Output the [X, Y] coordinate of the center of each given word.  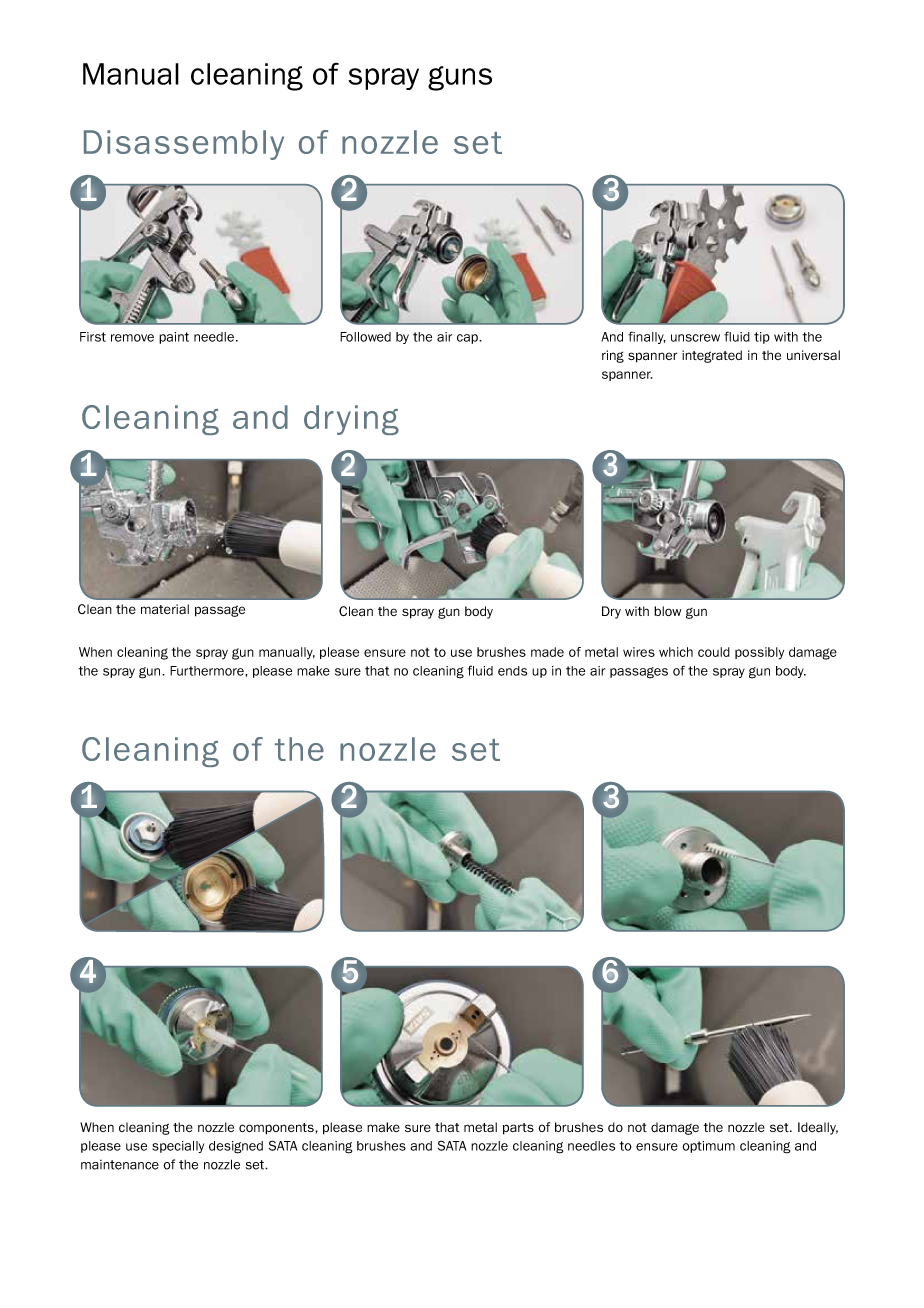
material [165, 609]
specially [178, 1147]
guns [460, 78]
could [714, 652]
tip [762, 338]
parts [518, 1129]
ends [512, 671]
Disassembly [184, 145]
